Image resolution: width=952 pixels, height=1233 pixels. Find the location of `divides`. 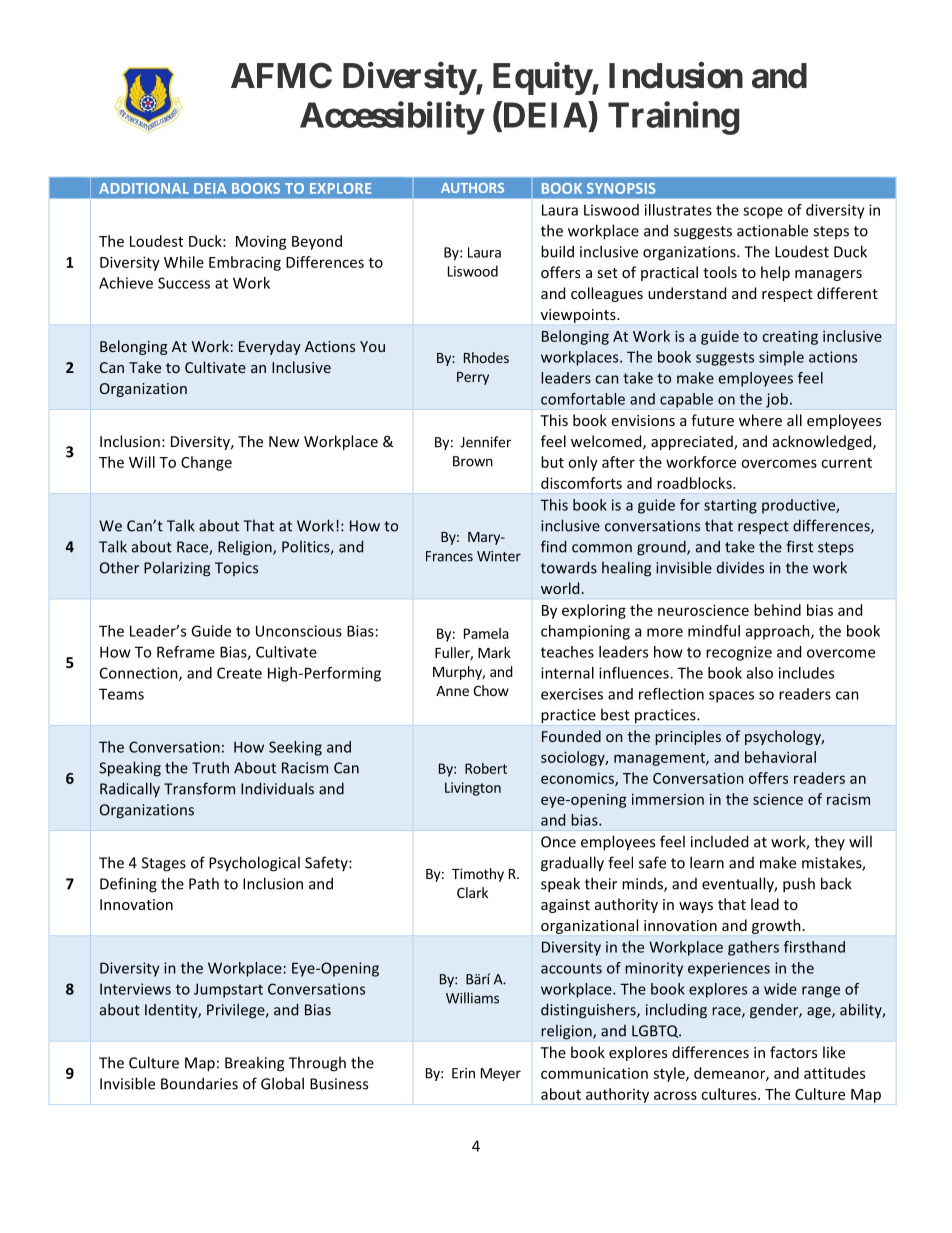

divides is located at coordinates (740, 567).
